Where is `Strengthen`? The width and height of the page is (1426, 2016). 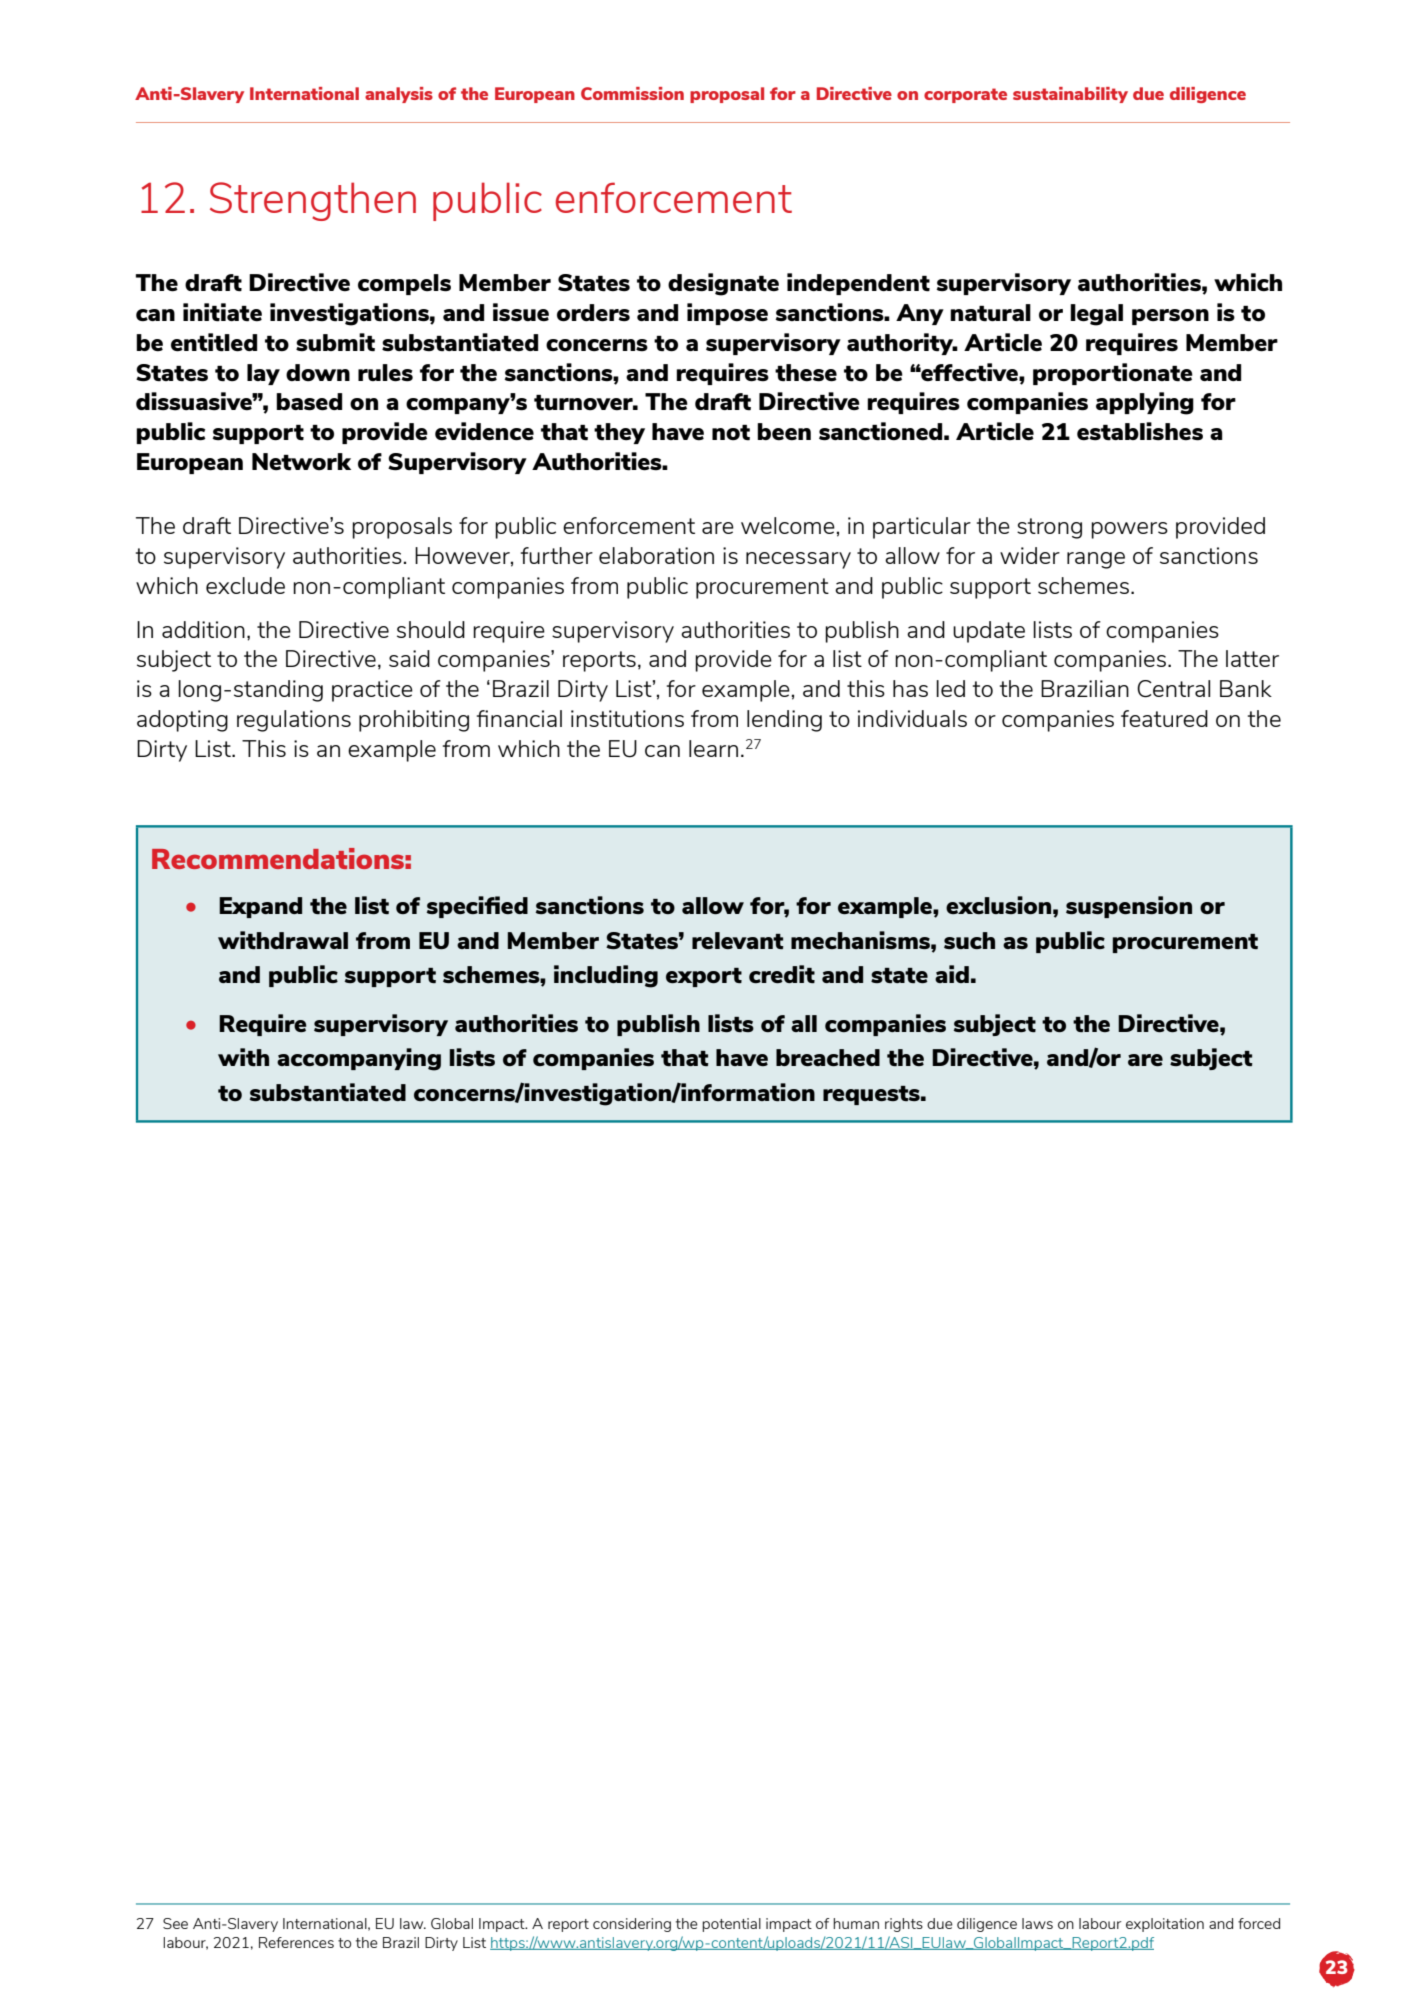 Strengthen is located at coordinates (313, 201).
